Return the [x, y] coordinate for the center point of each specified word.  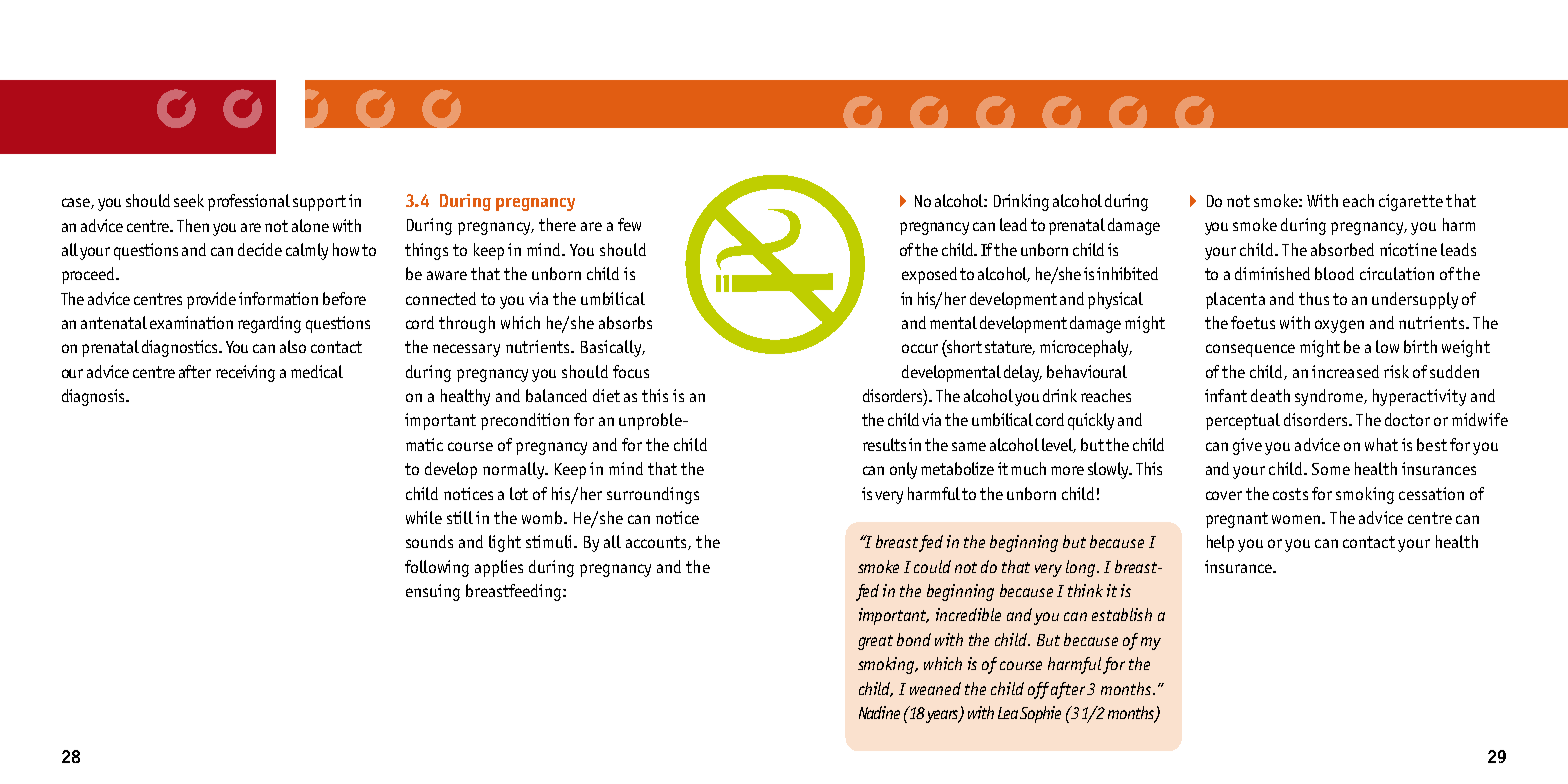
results [884, 444]
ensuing [433, 592]
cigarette [1411, 202]
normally [515, 470]
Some [1331, 469]
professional [249, 202]
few [629, 224]
